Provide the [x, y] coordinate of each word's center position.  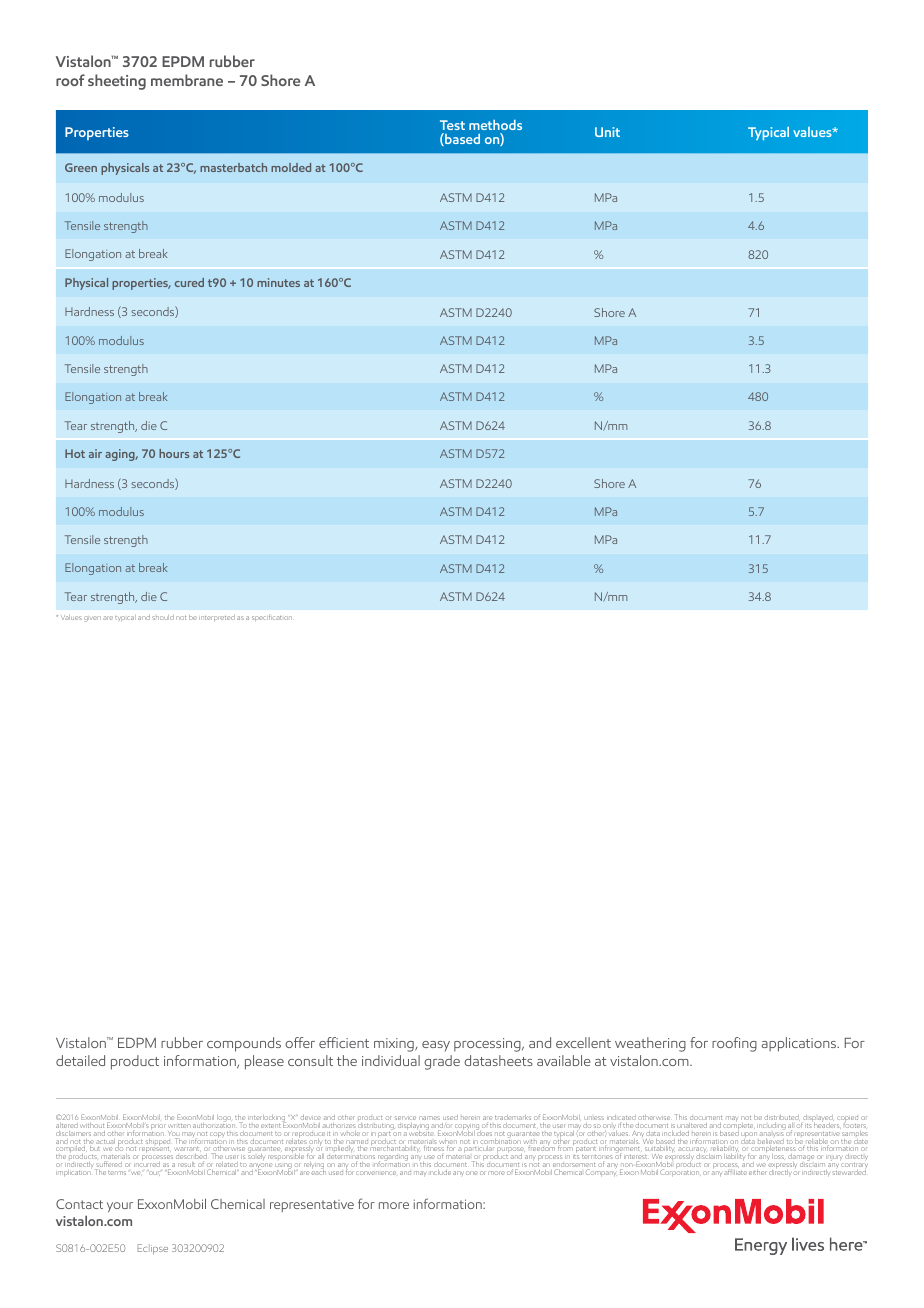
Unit [607, 132]
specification [272, 618]
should [163, 617]
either [758, 1172]
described [191, 1157]
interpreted [217, 618]
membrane [187, 80]
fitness [434, 1149]
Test [452, 125]
